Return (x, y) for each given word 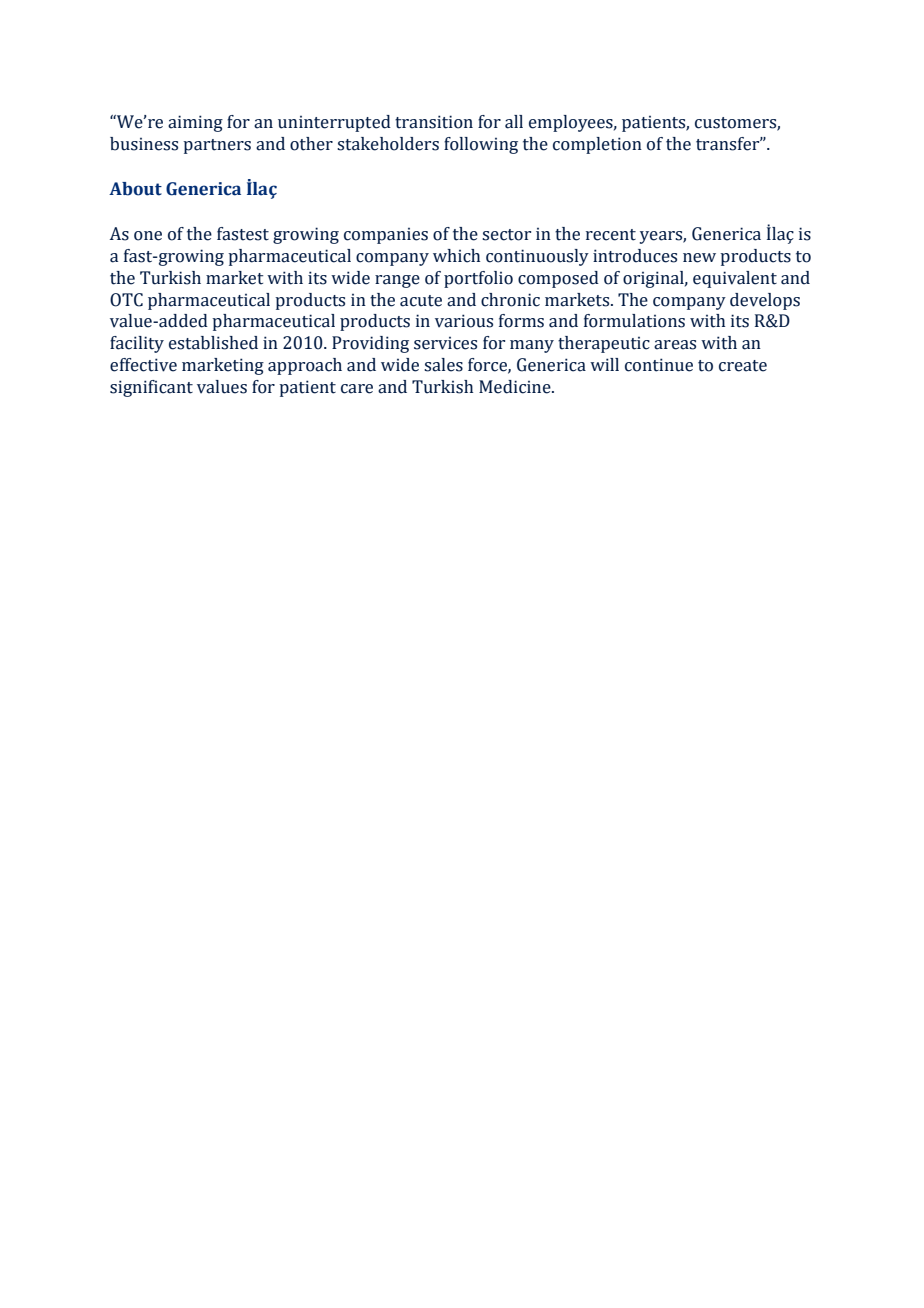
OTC (126, 300)
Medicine (516, 387)
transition (434, 122)
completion (597, 145)
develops (765, 301)
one (148, 236)
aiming (195, 123)
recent (611, 235)
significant (151, 388)
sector (506, 235)
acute (421, 301)
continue (659, 365)
